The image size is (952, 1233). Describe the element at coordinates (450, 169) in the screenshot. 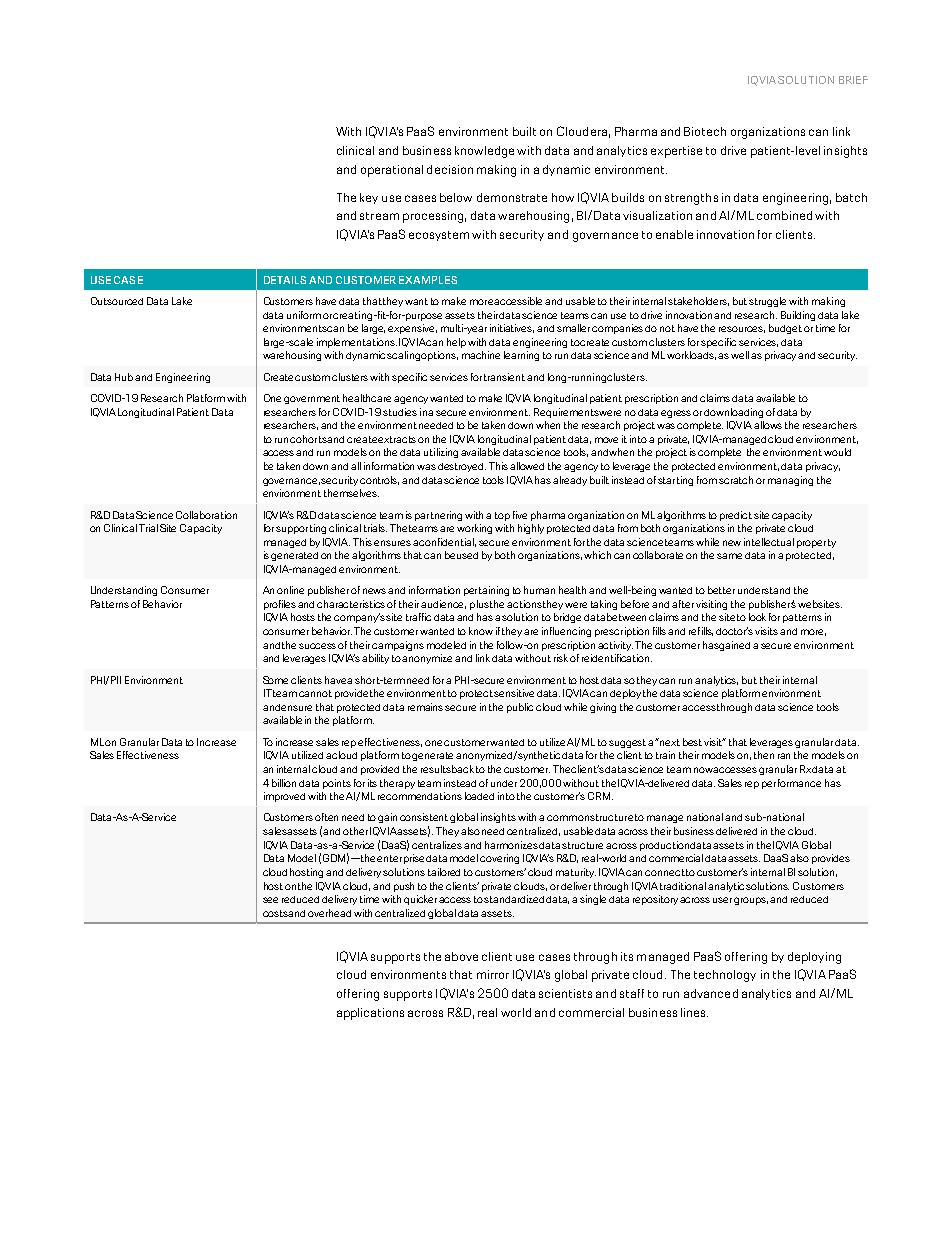

I see `decision` at that location.
